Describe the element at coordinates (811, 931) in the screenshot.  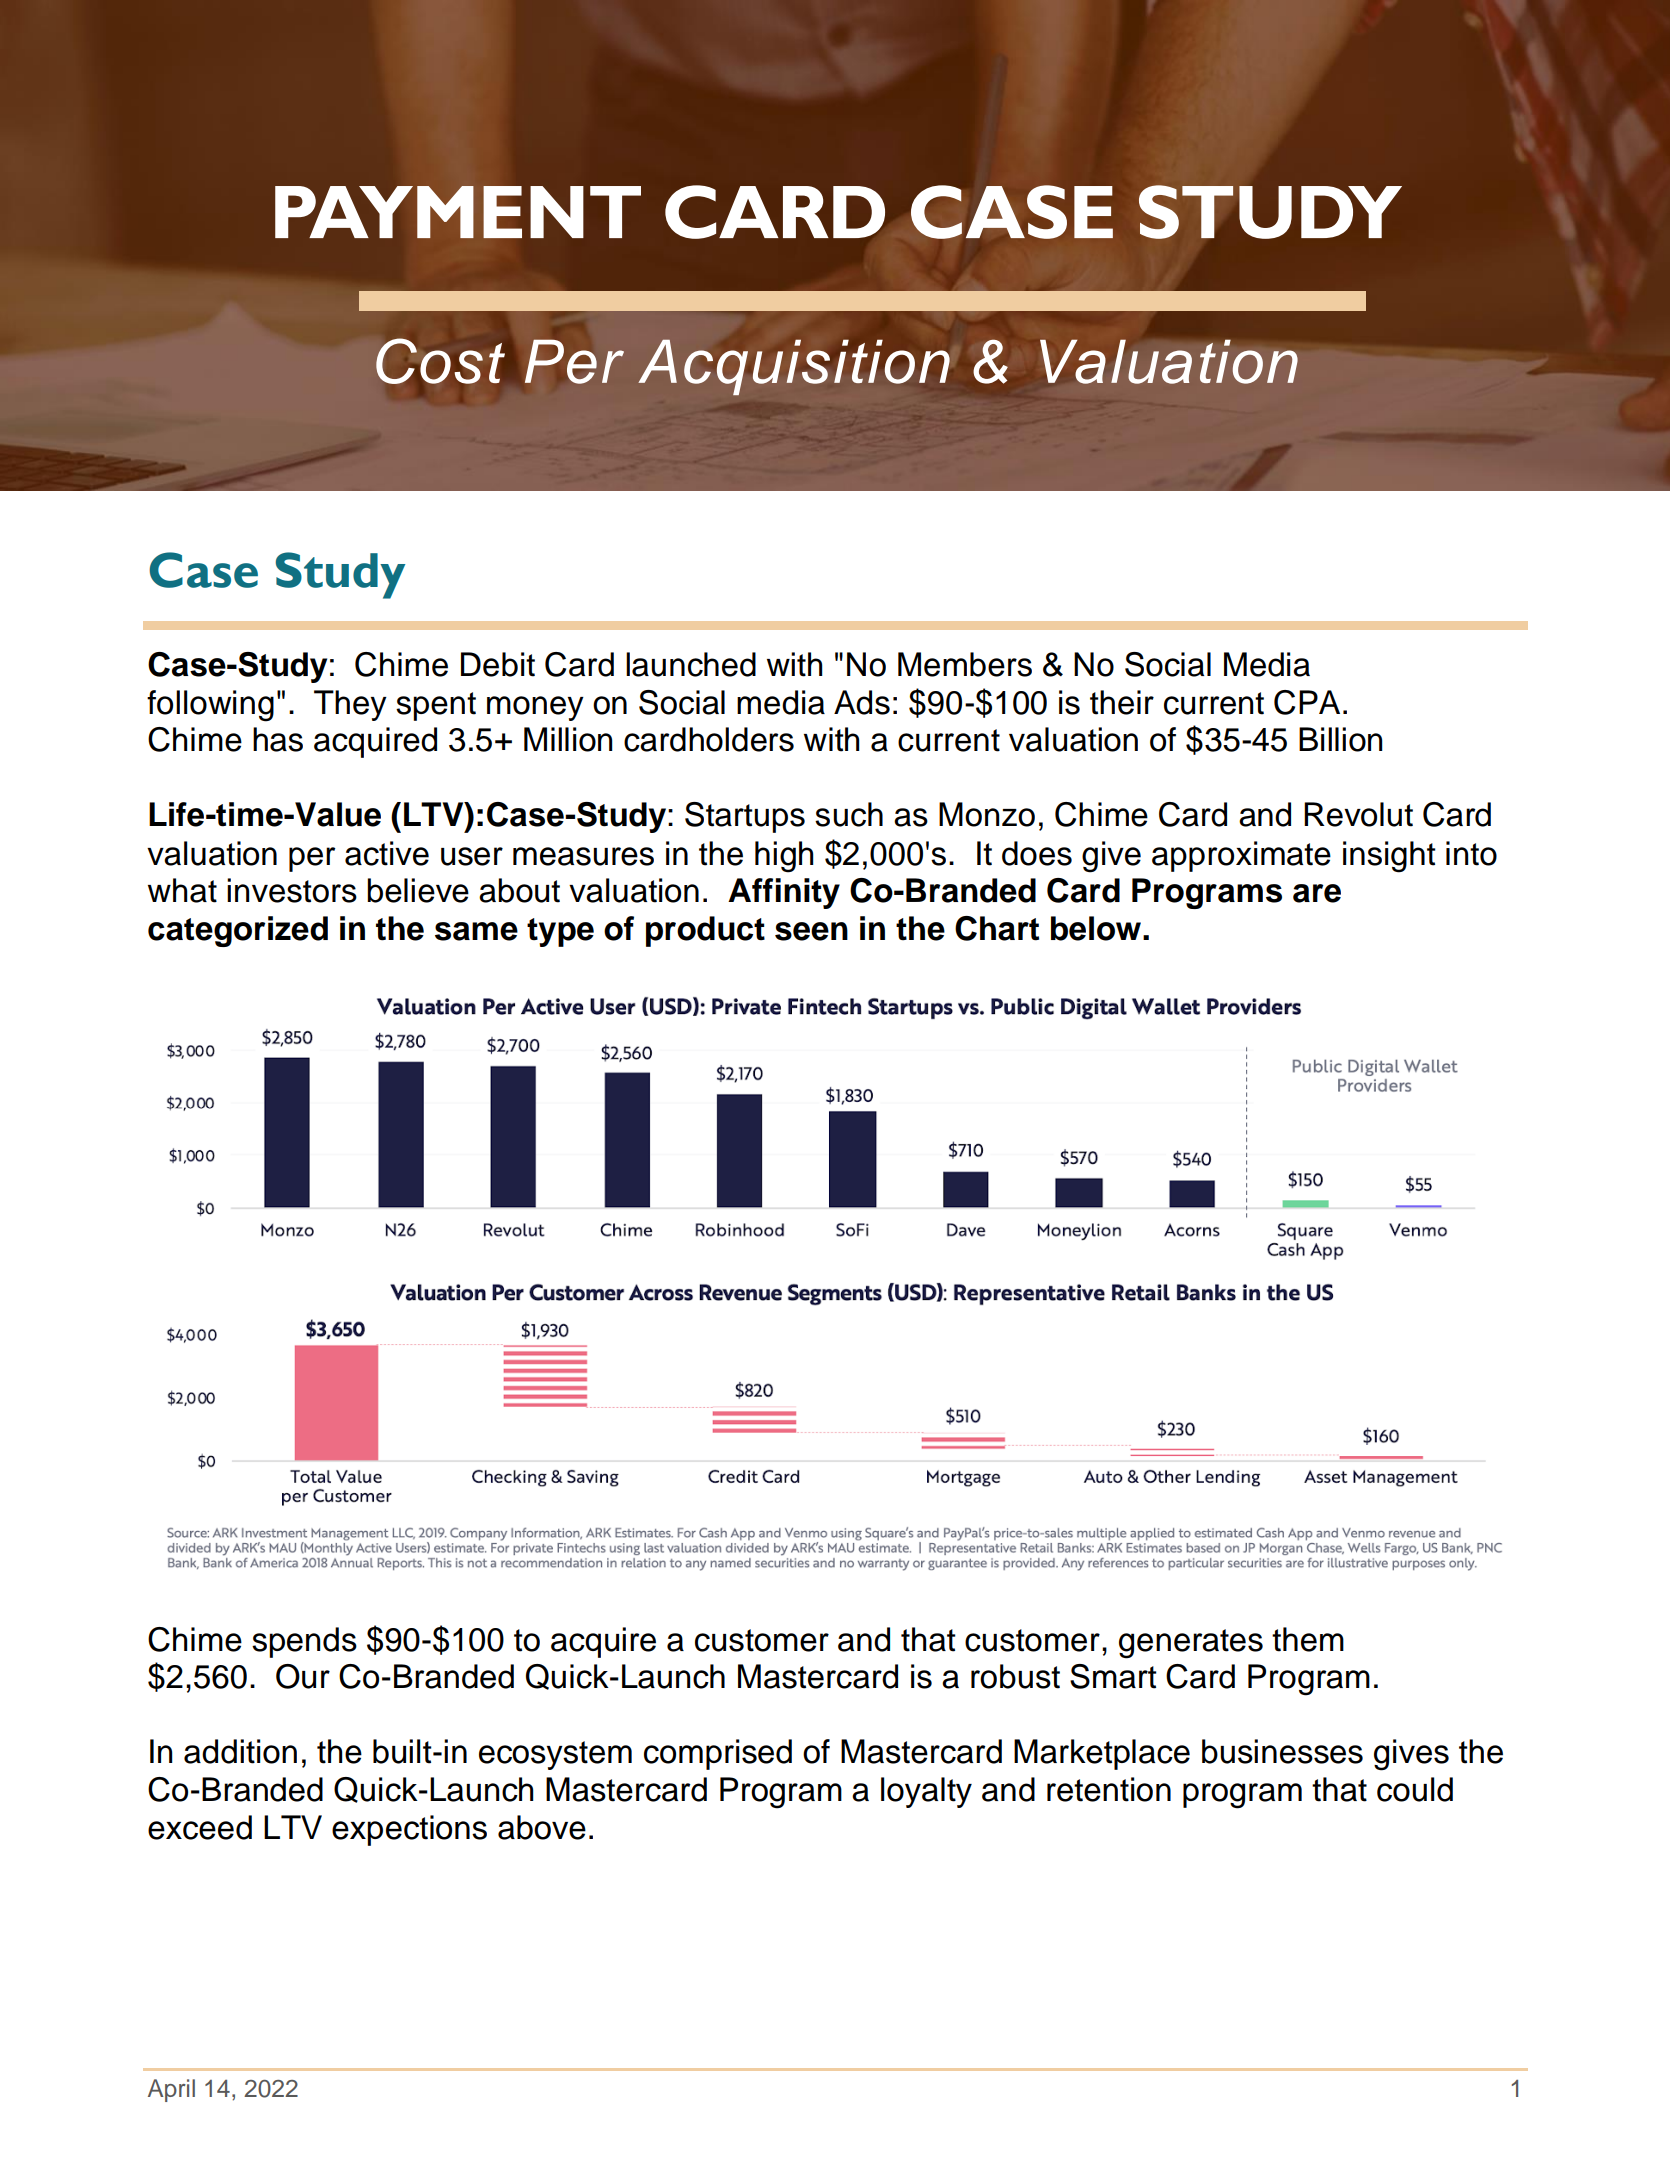
I see `seen` at that location.
